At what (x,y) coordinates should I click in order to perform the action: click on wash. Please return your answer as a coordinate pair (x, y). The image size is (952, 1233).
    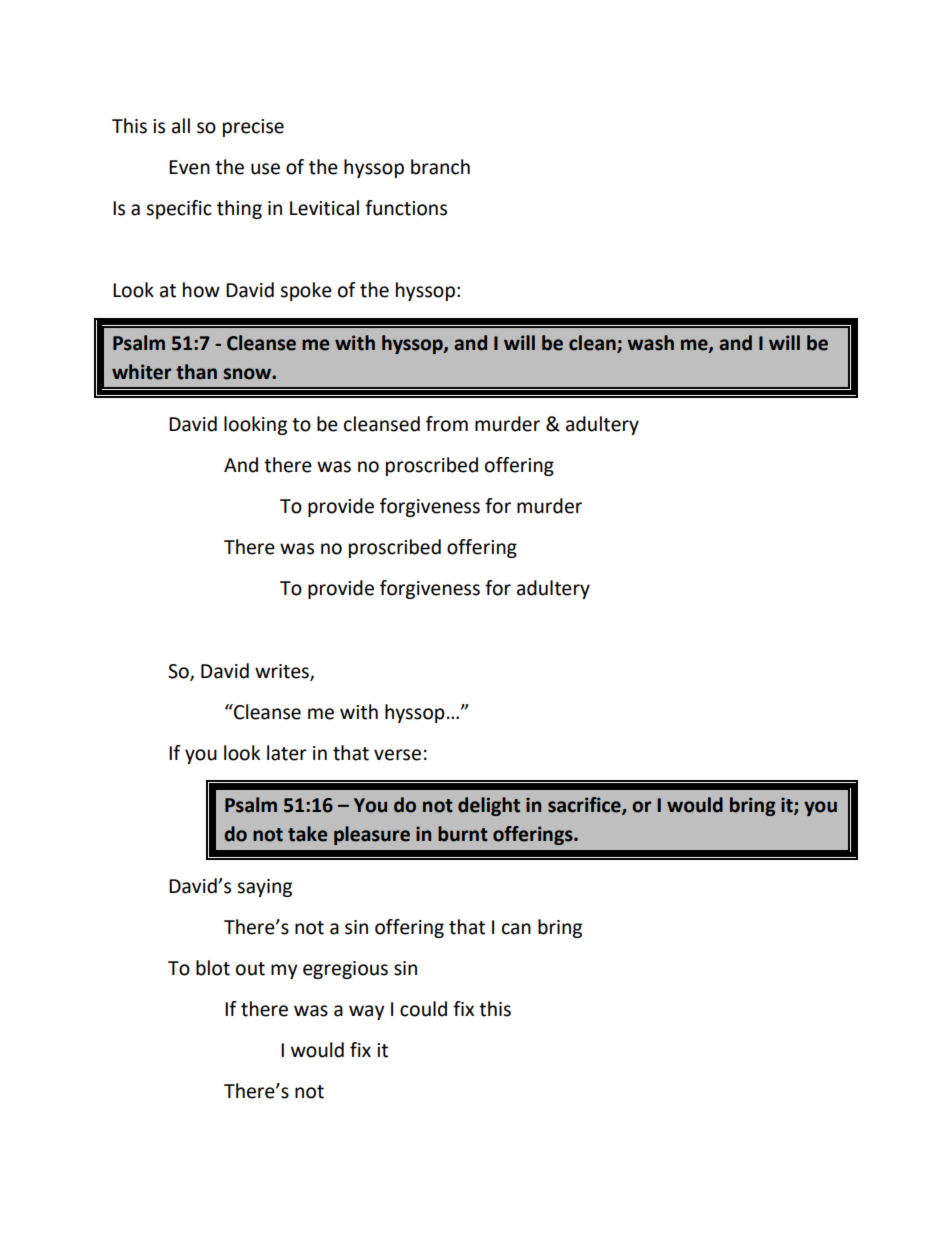
    Looking at the image, I should click on (650, 343).
